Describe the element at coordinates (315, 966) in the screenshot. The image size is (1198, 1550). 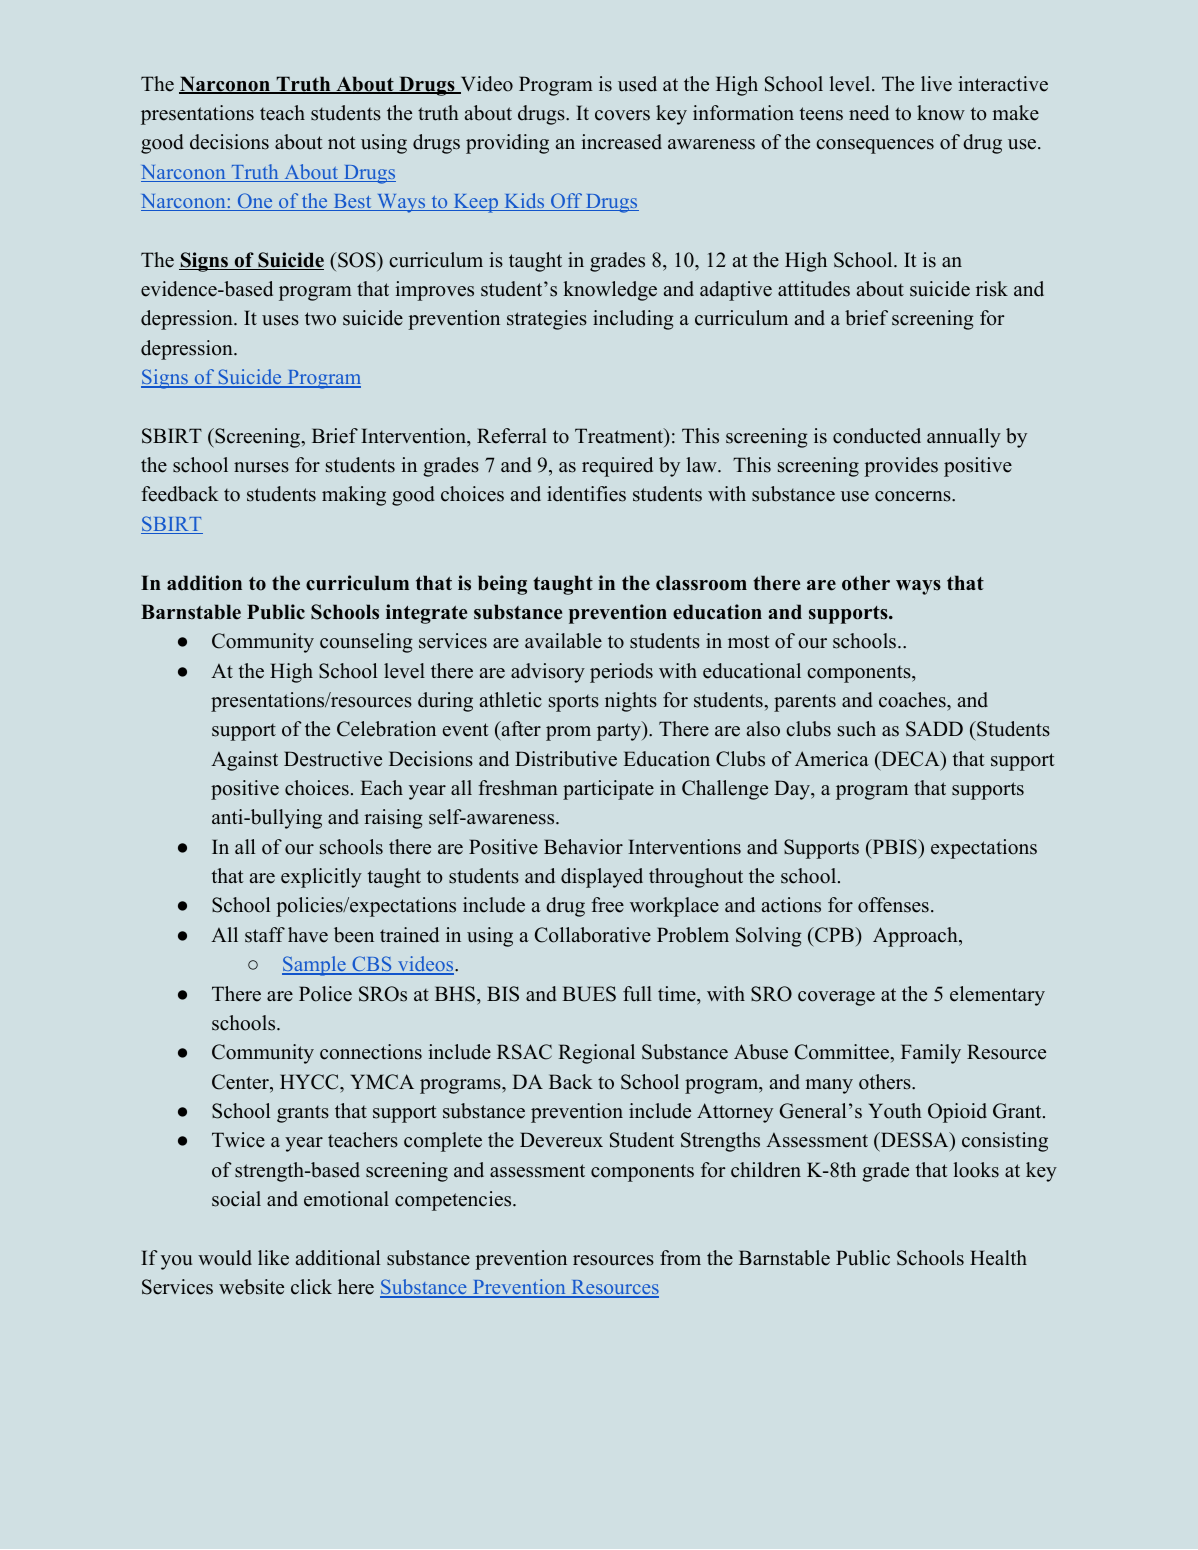
I see `Sample` at that location.
